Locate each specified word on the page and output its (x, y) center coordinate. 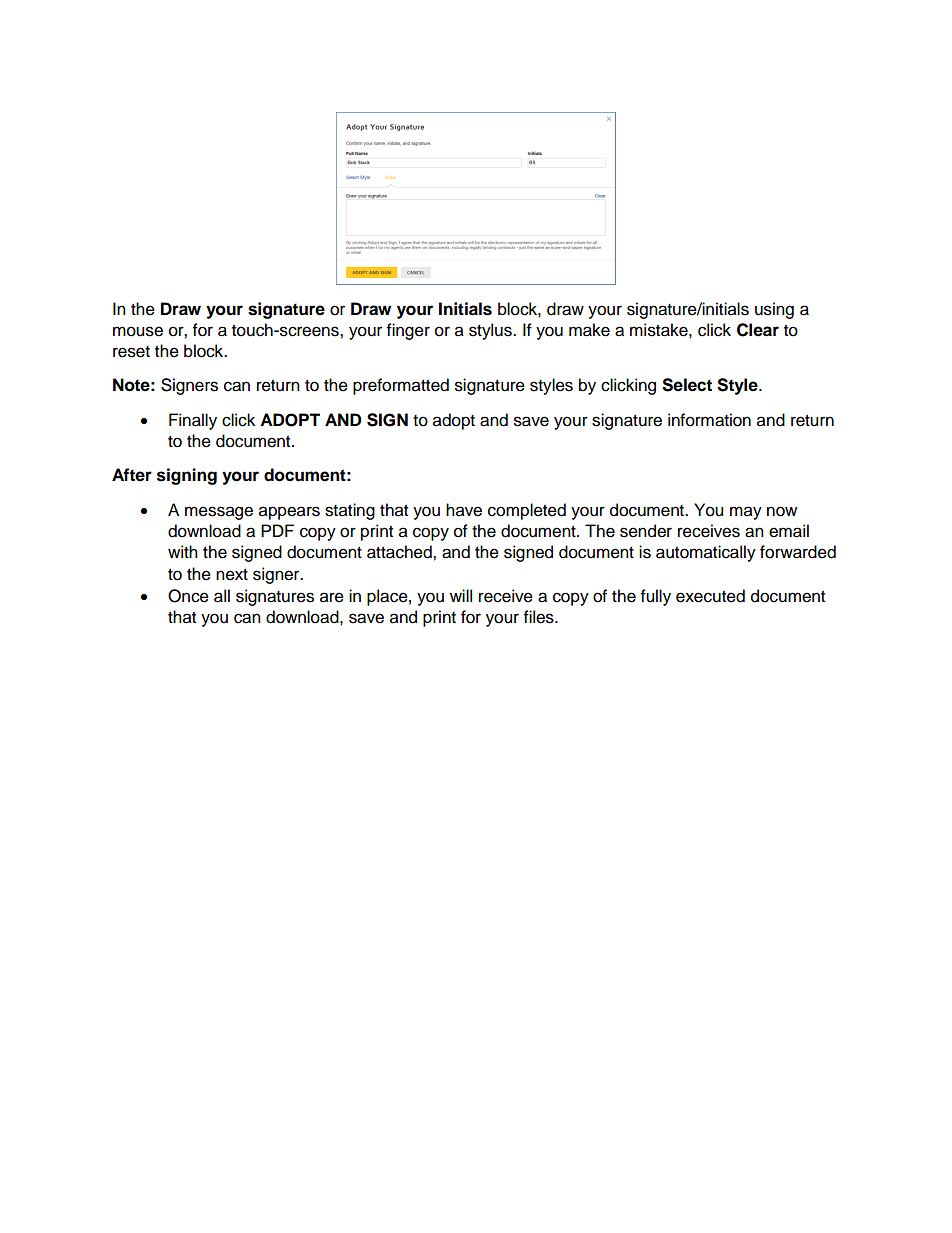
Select (687, 385)
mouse (138, 331)
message (219, 513)
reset (131, 352)
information (709, 420)
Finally (193, 421)
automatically (706, 553)
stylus (491, 331)
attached (400, 552)
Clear (758, 330)
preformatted (401, 386)
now (782, 511)
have (464, 510)
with (183, 551)
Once (188, 596)
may (746, 513)
